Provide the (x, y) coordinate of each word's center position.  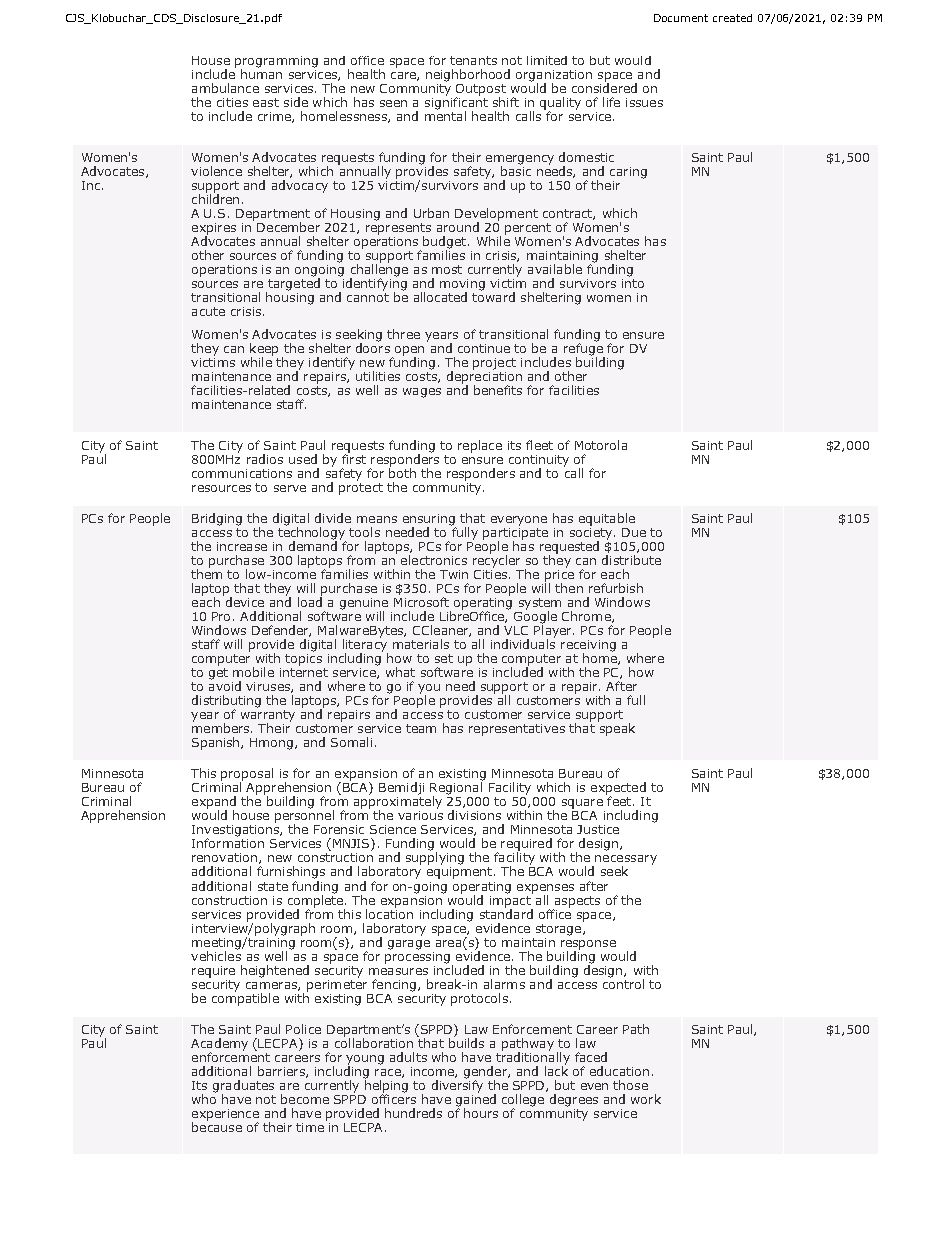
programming (276, 63)
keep (264, 350)
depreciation (484, 377)
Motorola (601, 445)
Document (681, 18)
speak (616, 728)
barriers (282, 1072)
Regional (456, 788)
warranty (268, 717)
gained (476, 1100)
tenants (473, 60)
